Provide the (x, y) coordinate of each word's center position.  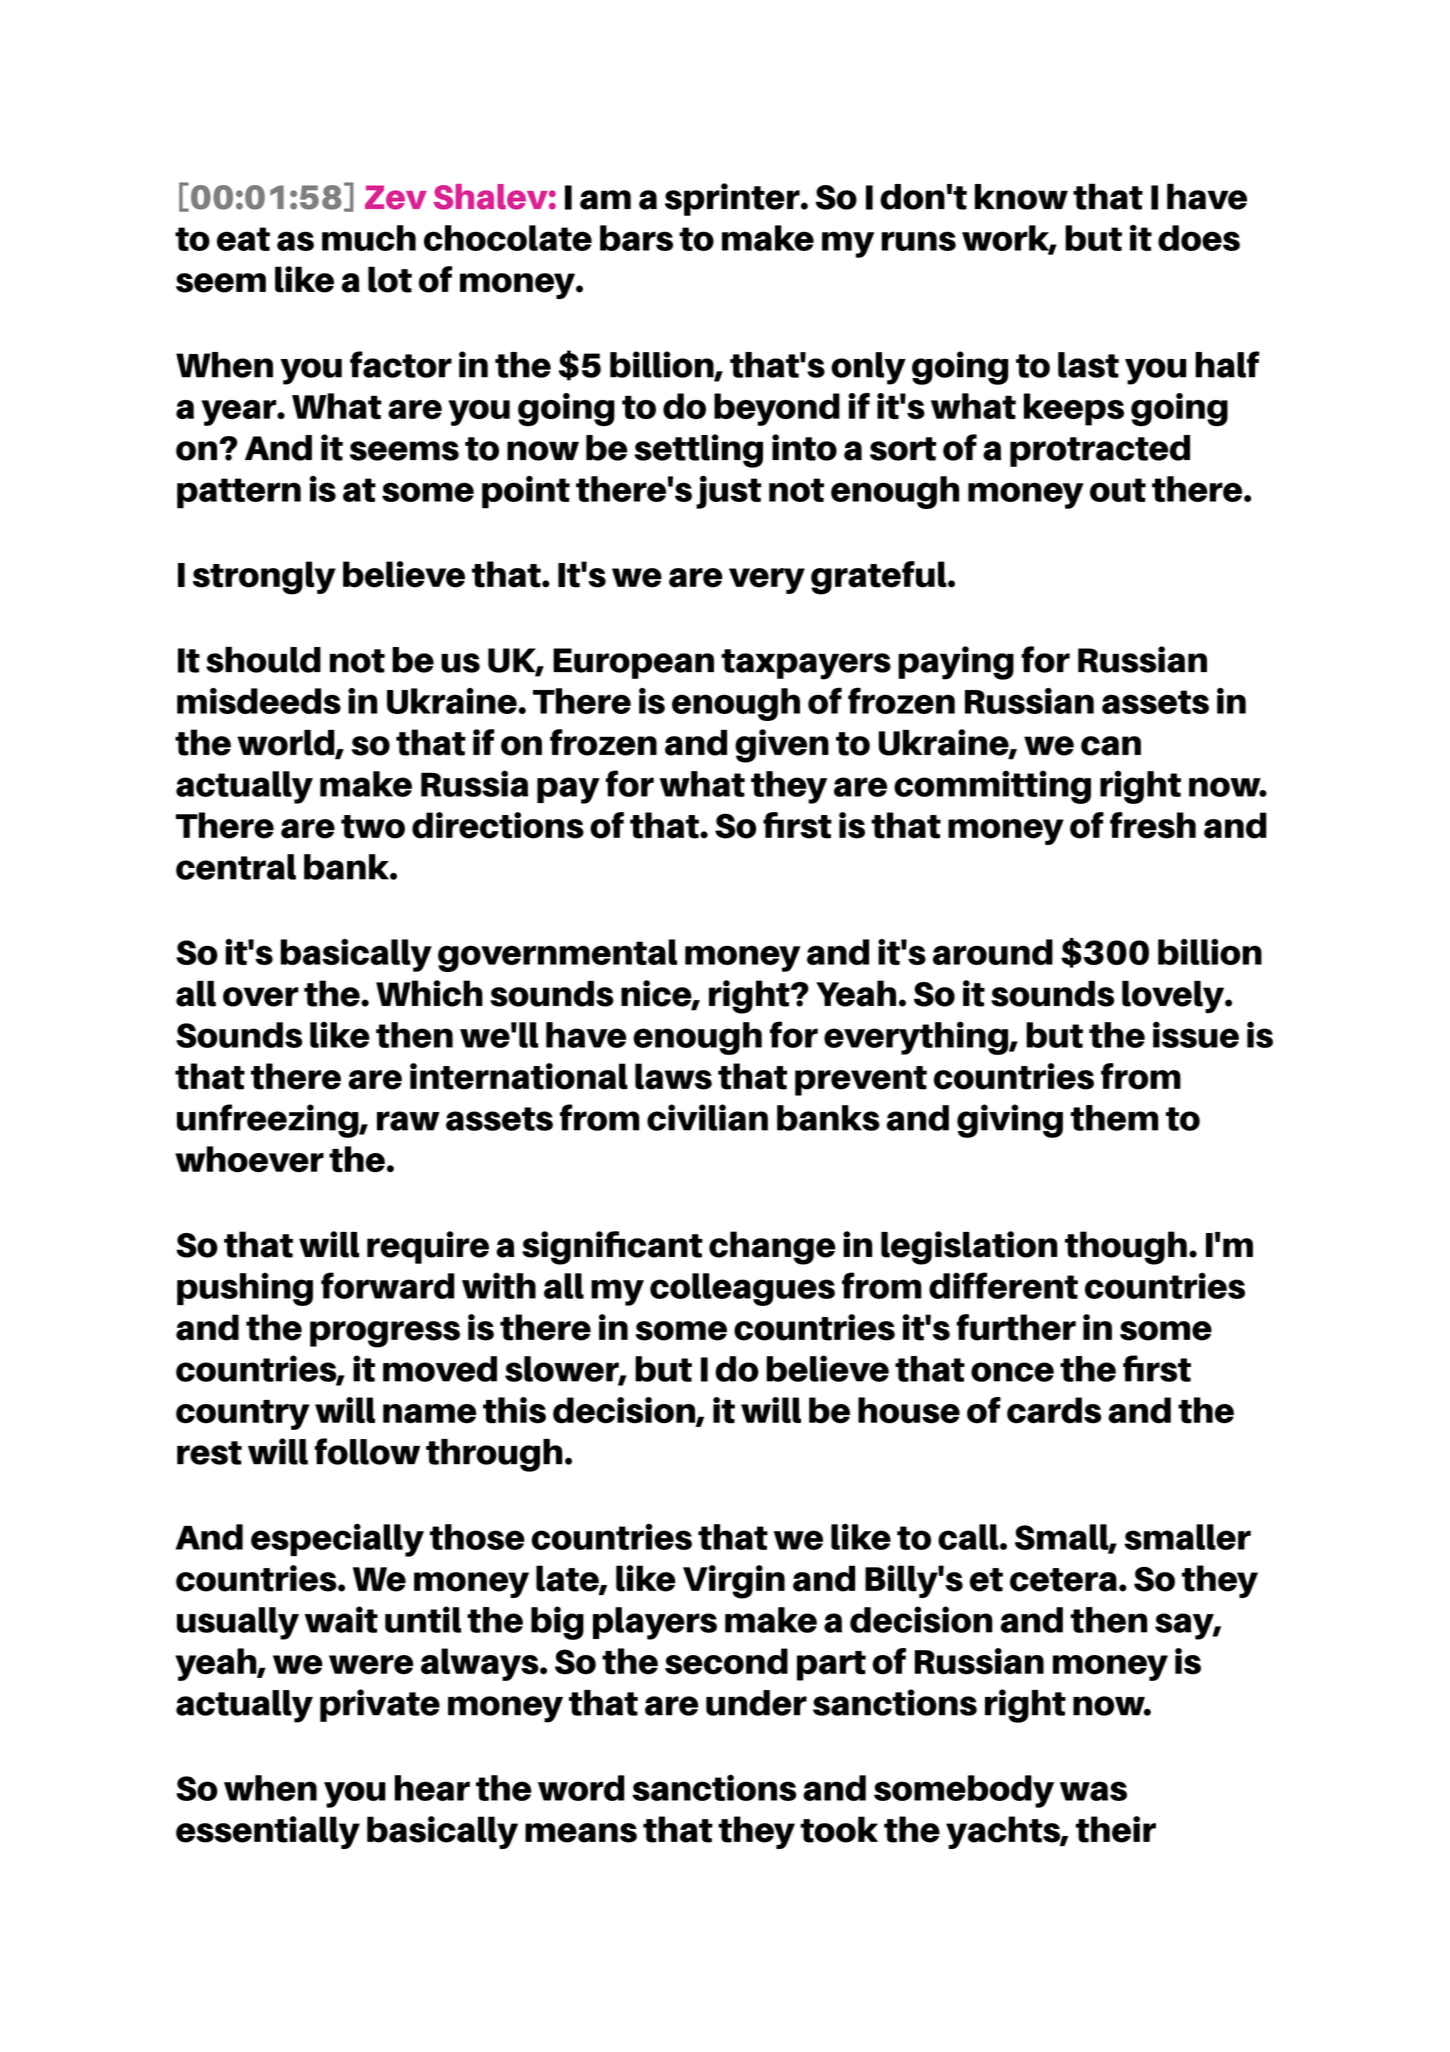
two (373, 827)
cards (1054, 1410)
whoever (249, 1159)
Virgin (734, 1582)
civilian (707, 1117)
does (1199, 238)
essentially (268, 1832)
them (1114, 1118)
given (782, 746)
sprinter (733, 199)
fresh (1153, 825)
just (728, 492)
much (369, 238)
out (1118, 490)
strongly (264, 578)
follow (367, 1451)
